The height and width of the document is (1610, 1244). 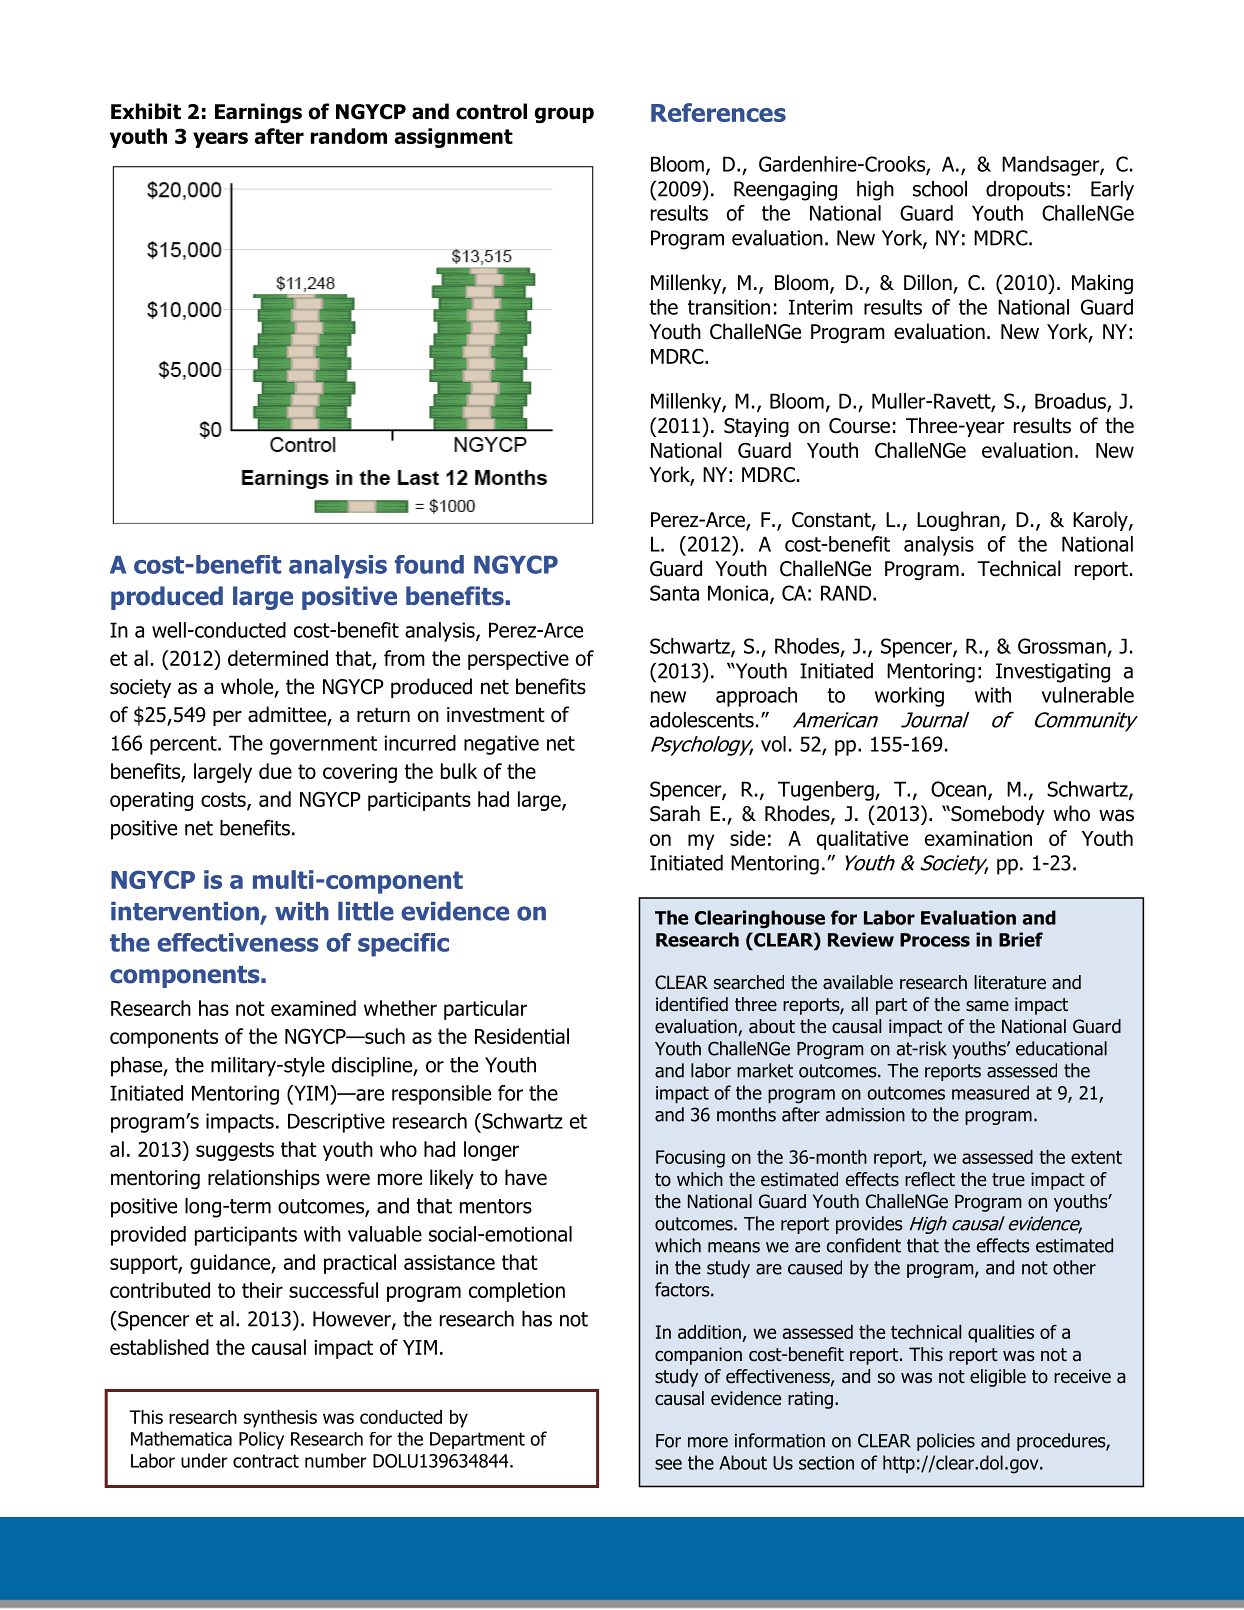 I want to click on dropouts, so click(x=1025, y=191).
